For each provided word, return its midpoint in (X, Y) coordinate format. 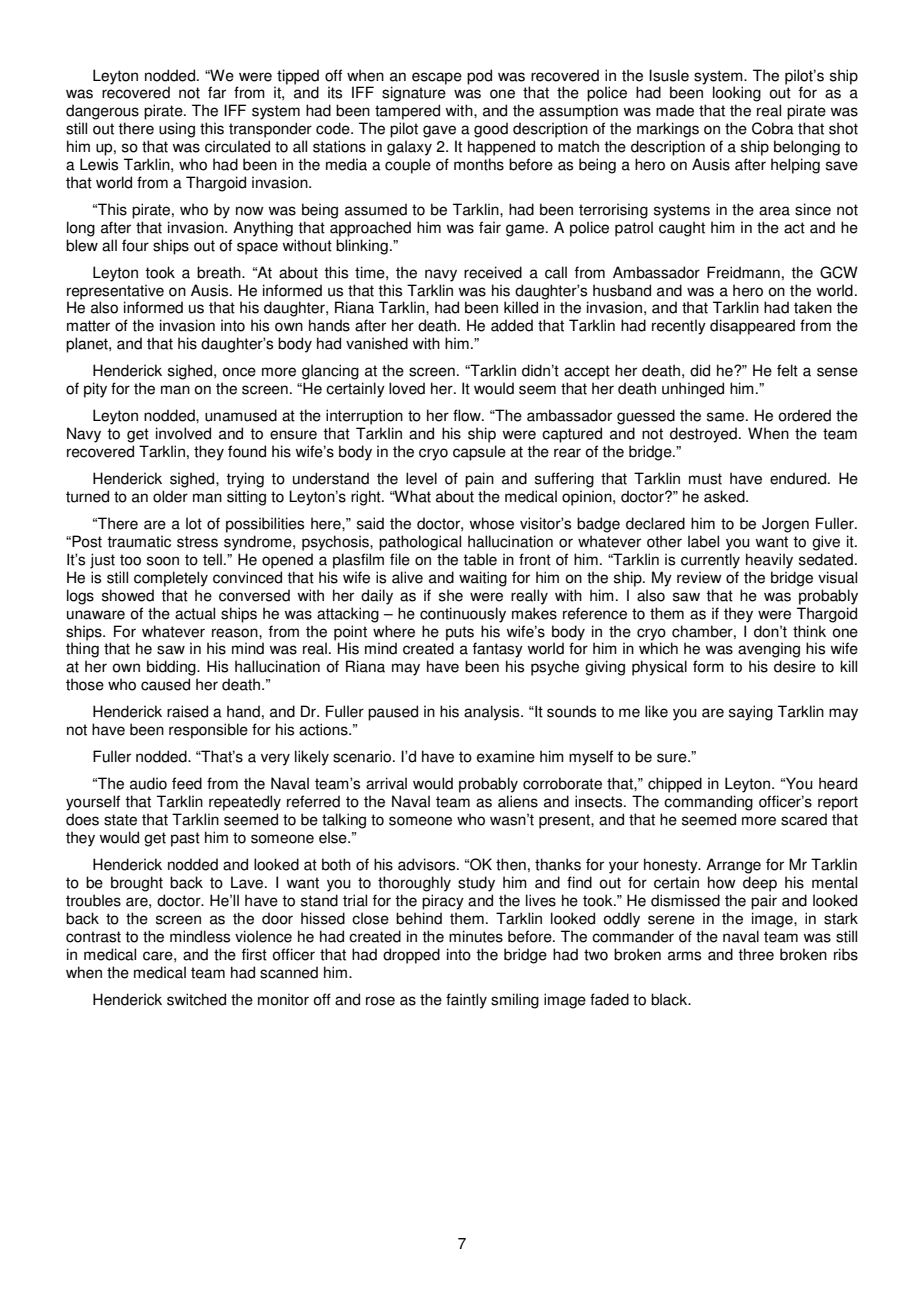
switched (196, 999)
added (512, 325)
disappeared (752, 327)
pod (479, 77)
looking (737, 94)
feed (187, 783)
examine (506, 756)
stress (197, 542)
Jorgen (785, 525)
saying (751, 713)
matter (88, 326)
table (480, 559)
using (177, 130)
